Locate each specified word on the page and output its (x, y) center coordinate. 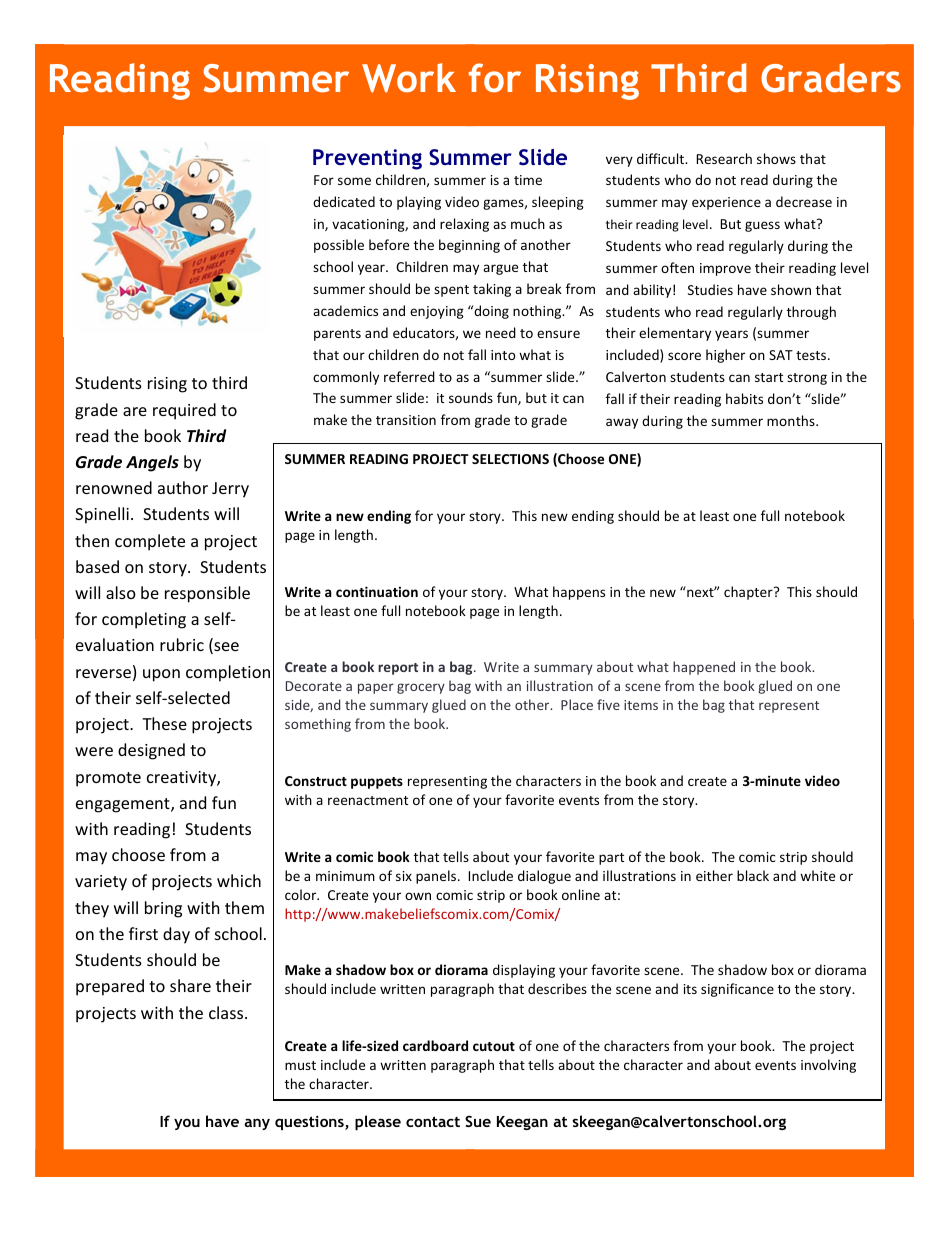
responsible (207, 594)
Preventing (367, 159)
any (257, 1124)
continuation (377, 591)
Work (409, 78)
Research (724, 158)
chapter (749, 593)
